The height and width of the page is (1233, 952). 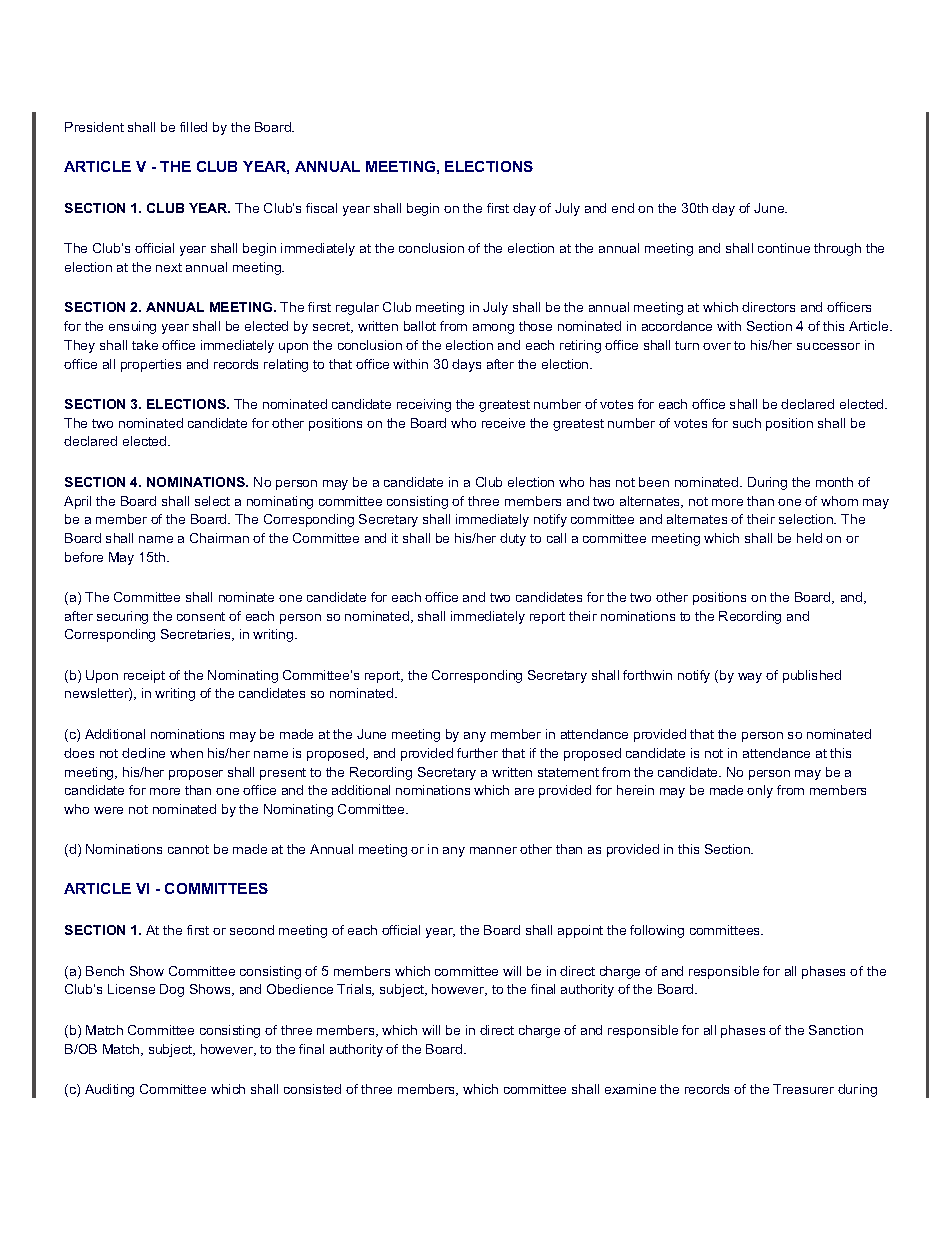 I want to click on cannot, so click(x=188, y=849).
